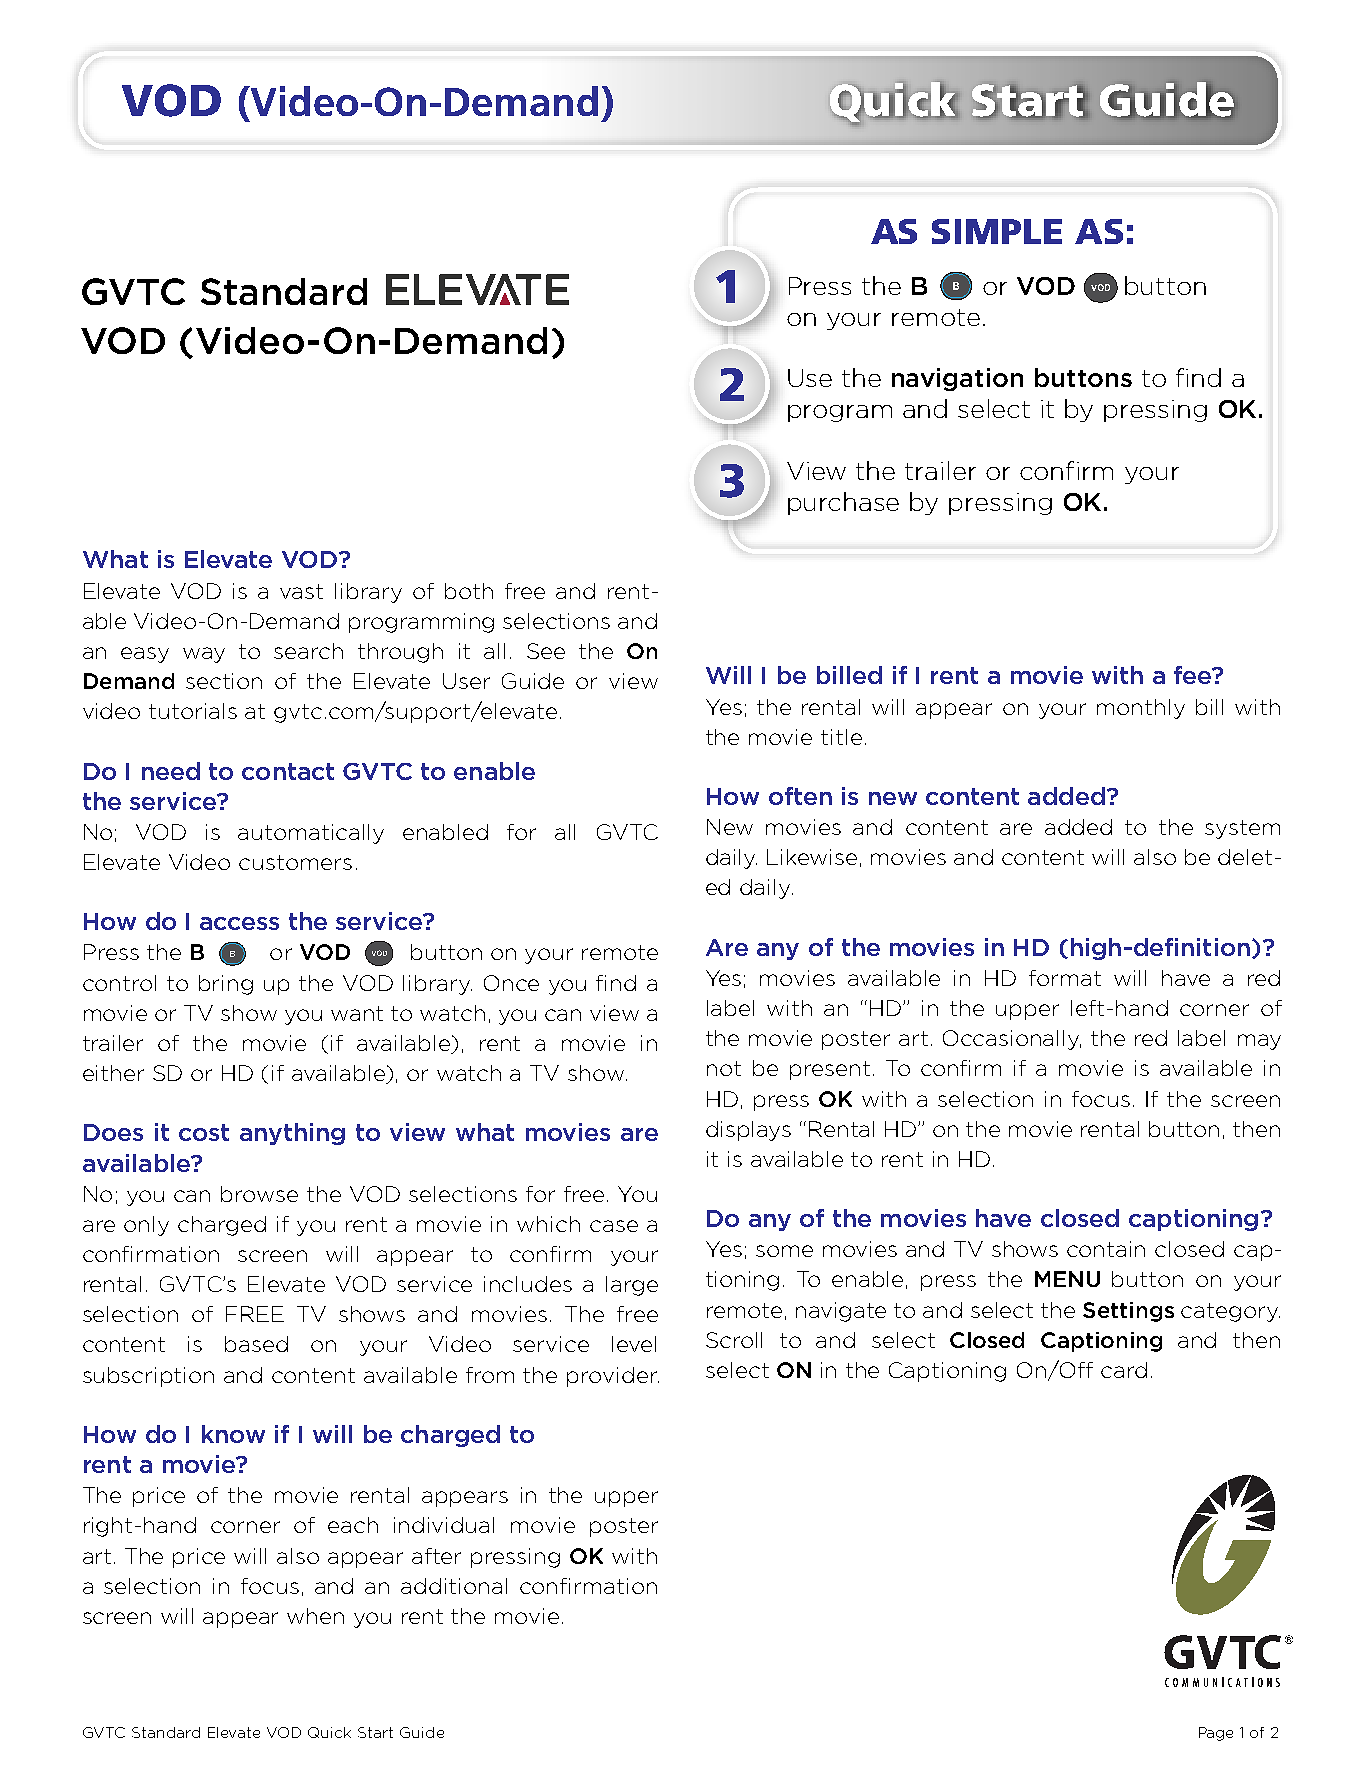 The height and width of the screenshot is (1769, 1367). What do you see at coordinates (997, 231) in the screenshot?
I see `SIMPLE` at bounding box center [997, 231].
